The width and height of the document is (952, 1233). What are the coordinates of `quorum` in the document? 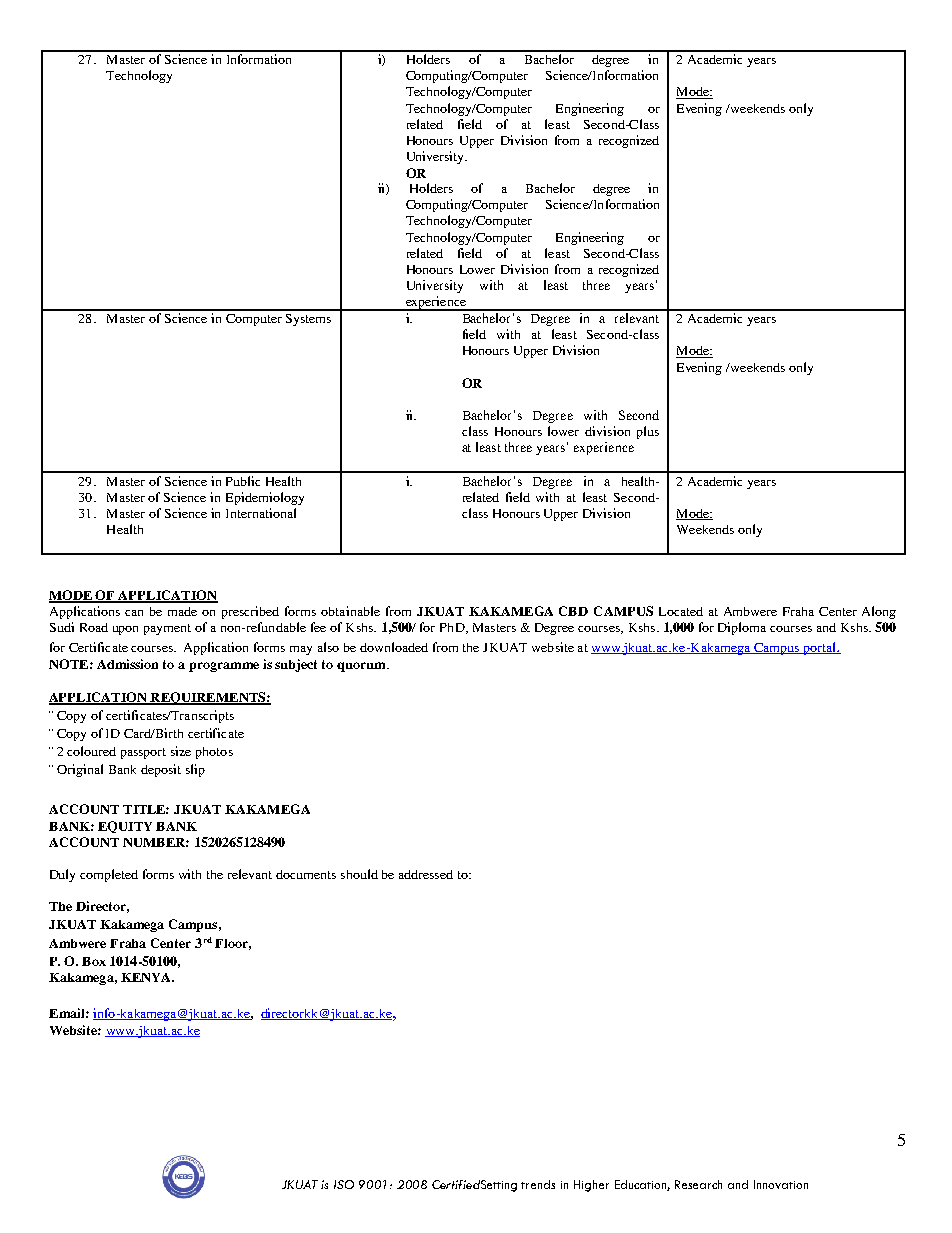 It's located at (362, 667).
